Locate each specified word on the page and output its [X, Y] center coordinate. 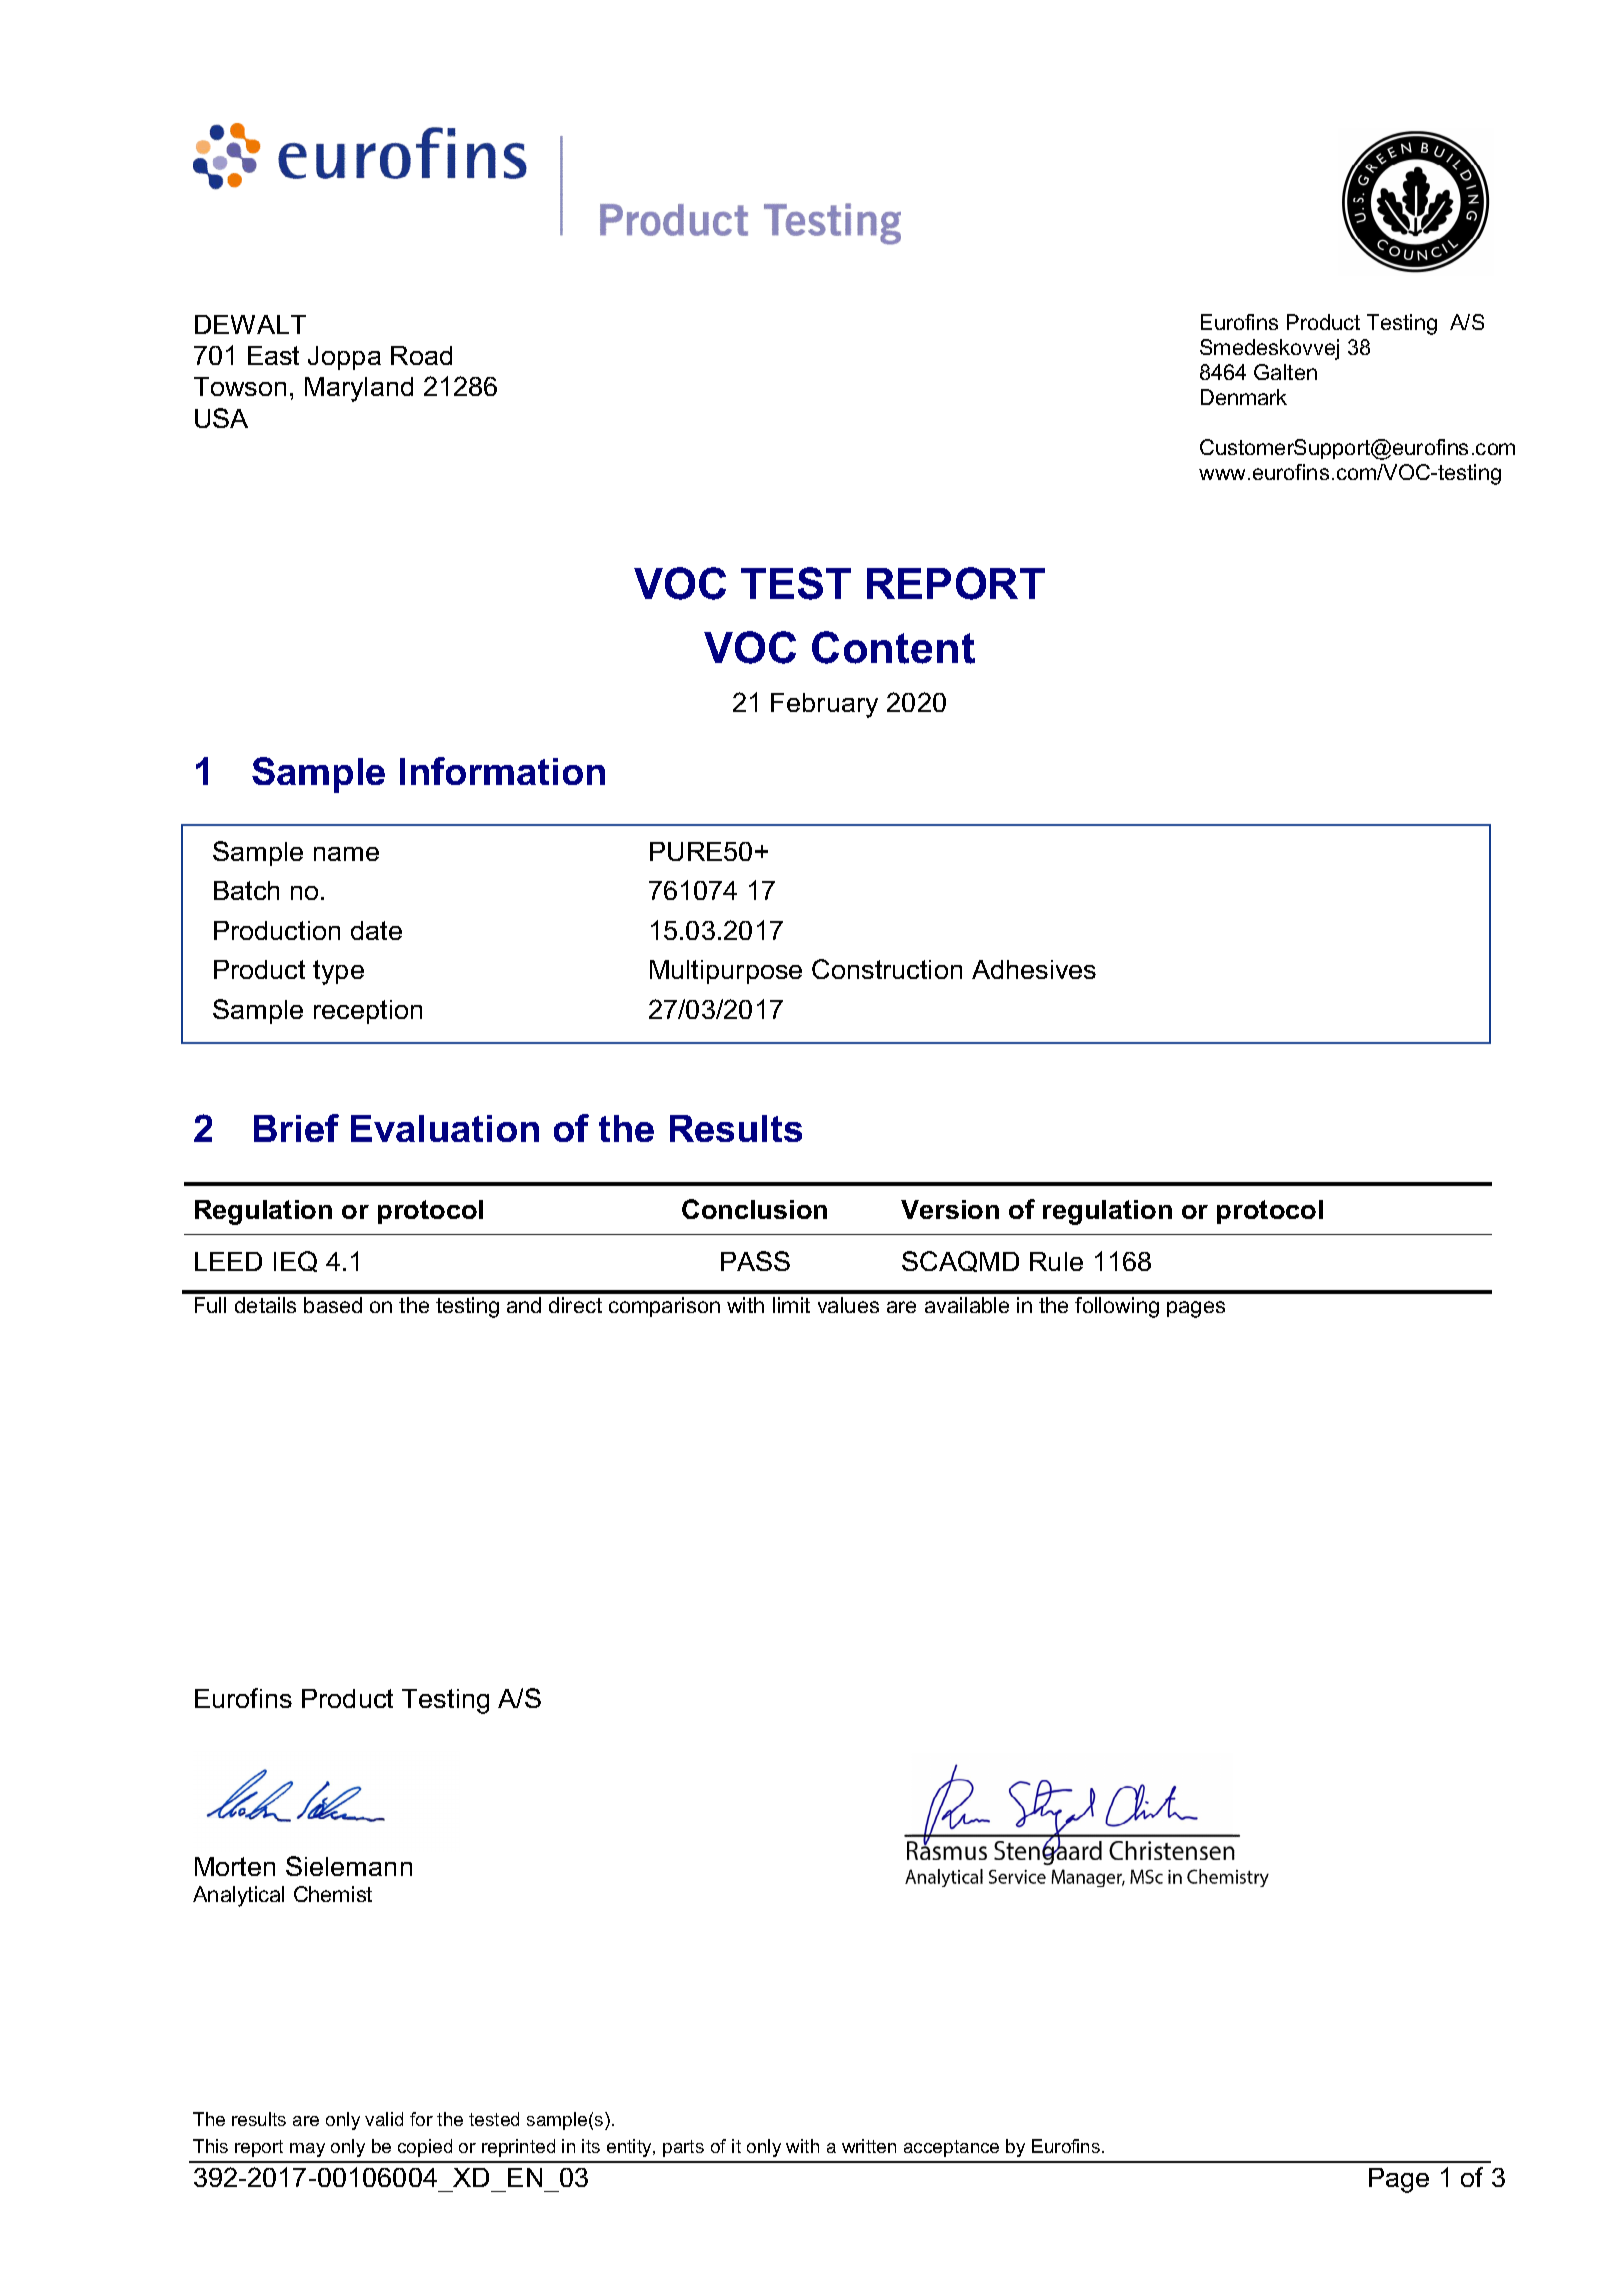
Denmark [1244, 397]
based [333, 1305]
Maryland [359, 389]
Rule [1056, 1261]
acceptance [951, 2148]
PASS [755, 1261]
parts [683, 2148]
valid [384, 2119]
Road [421, 355]
